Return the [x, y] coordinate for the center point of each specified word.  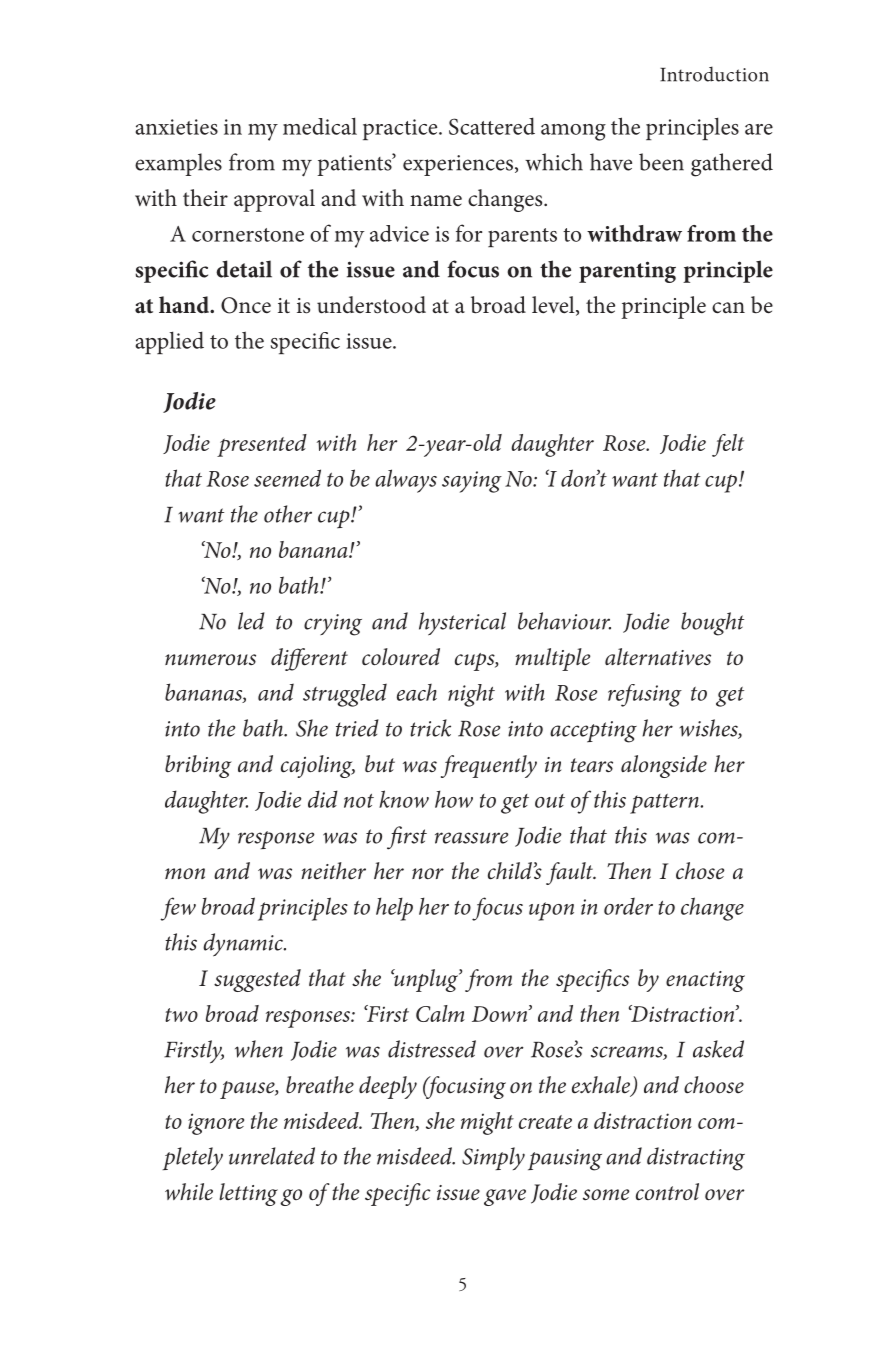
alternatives [658, 657]
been [661, 162]
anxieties [177, 127]
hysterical [462, 624]
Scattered [492, 126]
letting [249, 1194]
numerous [210, 660]
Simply [493, 1158]
